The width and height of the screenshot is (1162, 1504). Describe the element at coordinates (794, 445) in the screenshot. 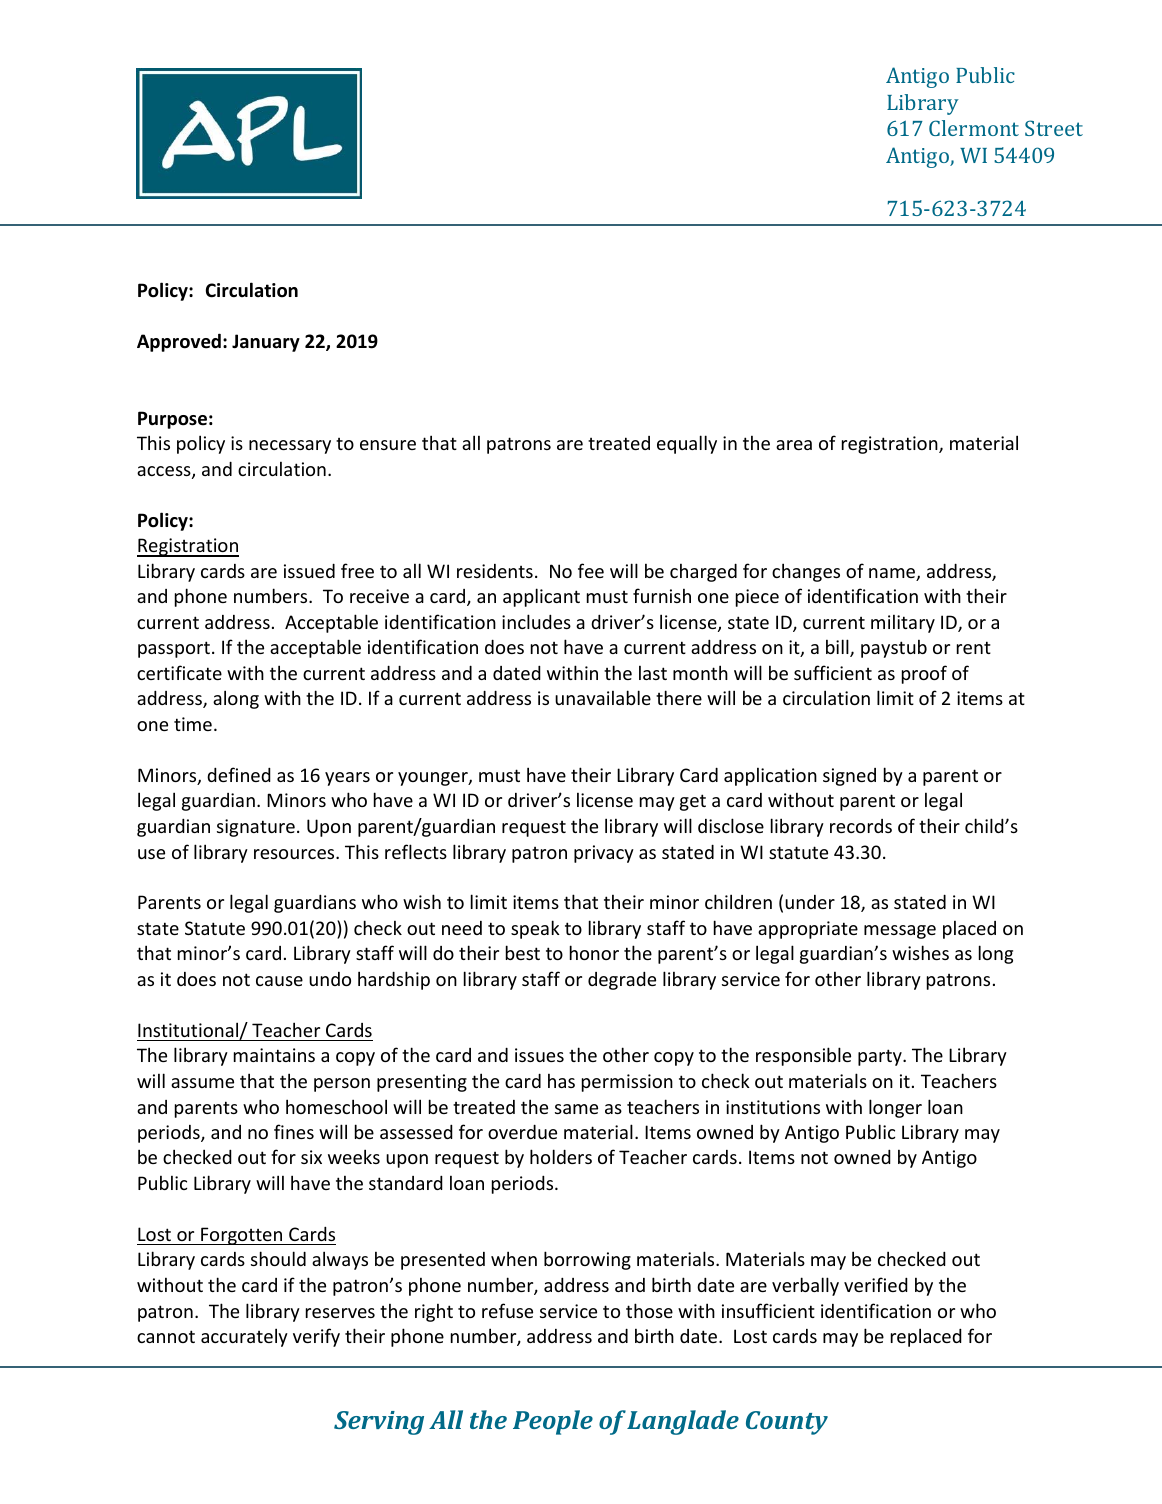

I see `area` at that location.
